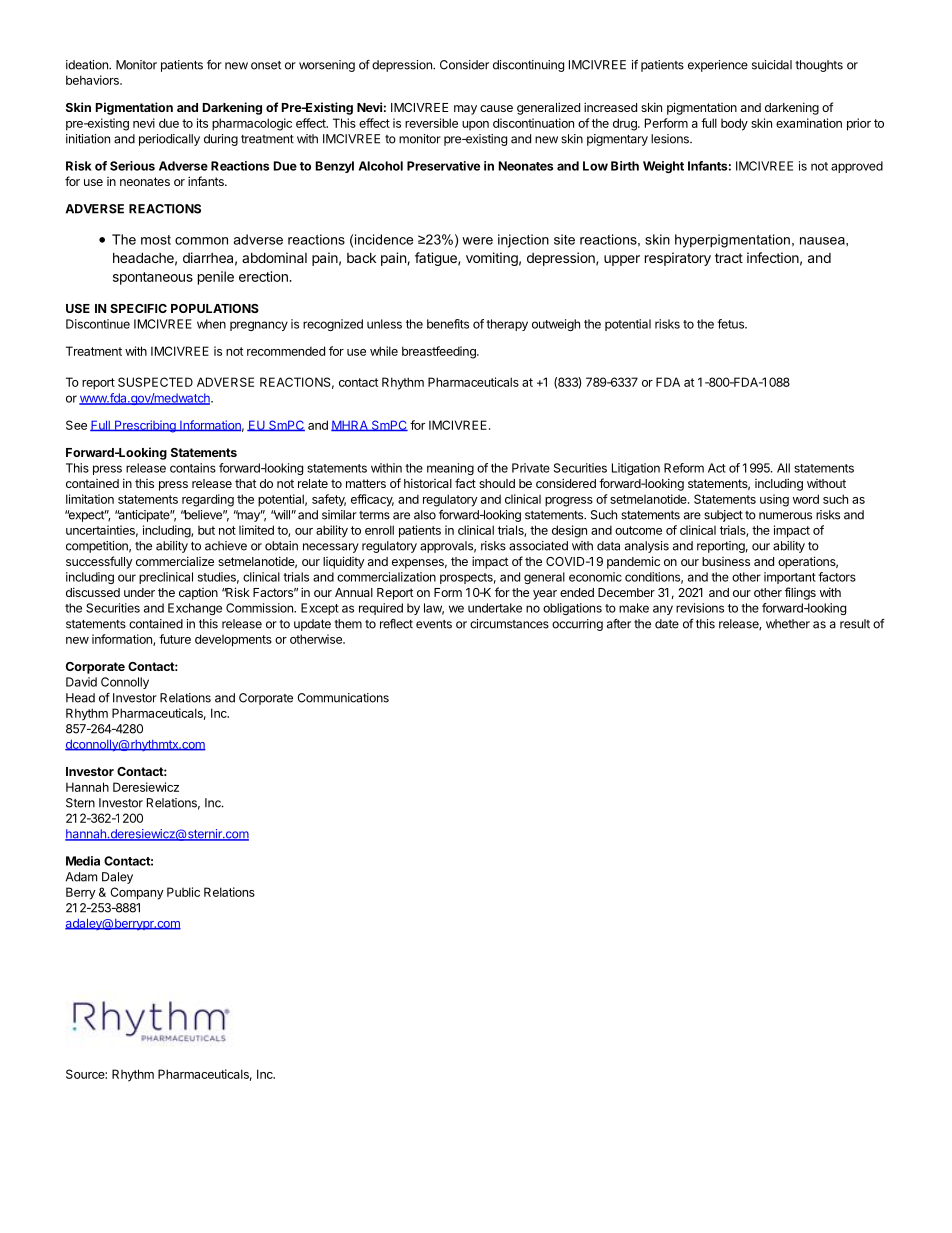  Describe the element at coordinates (183, 892) in the document. I see `Public` at that location.
